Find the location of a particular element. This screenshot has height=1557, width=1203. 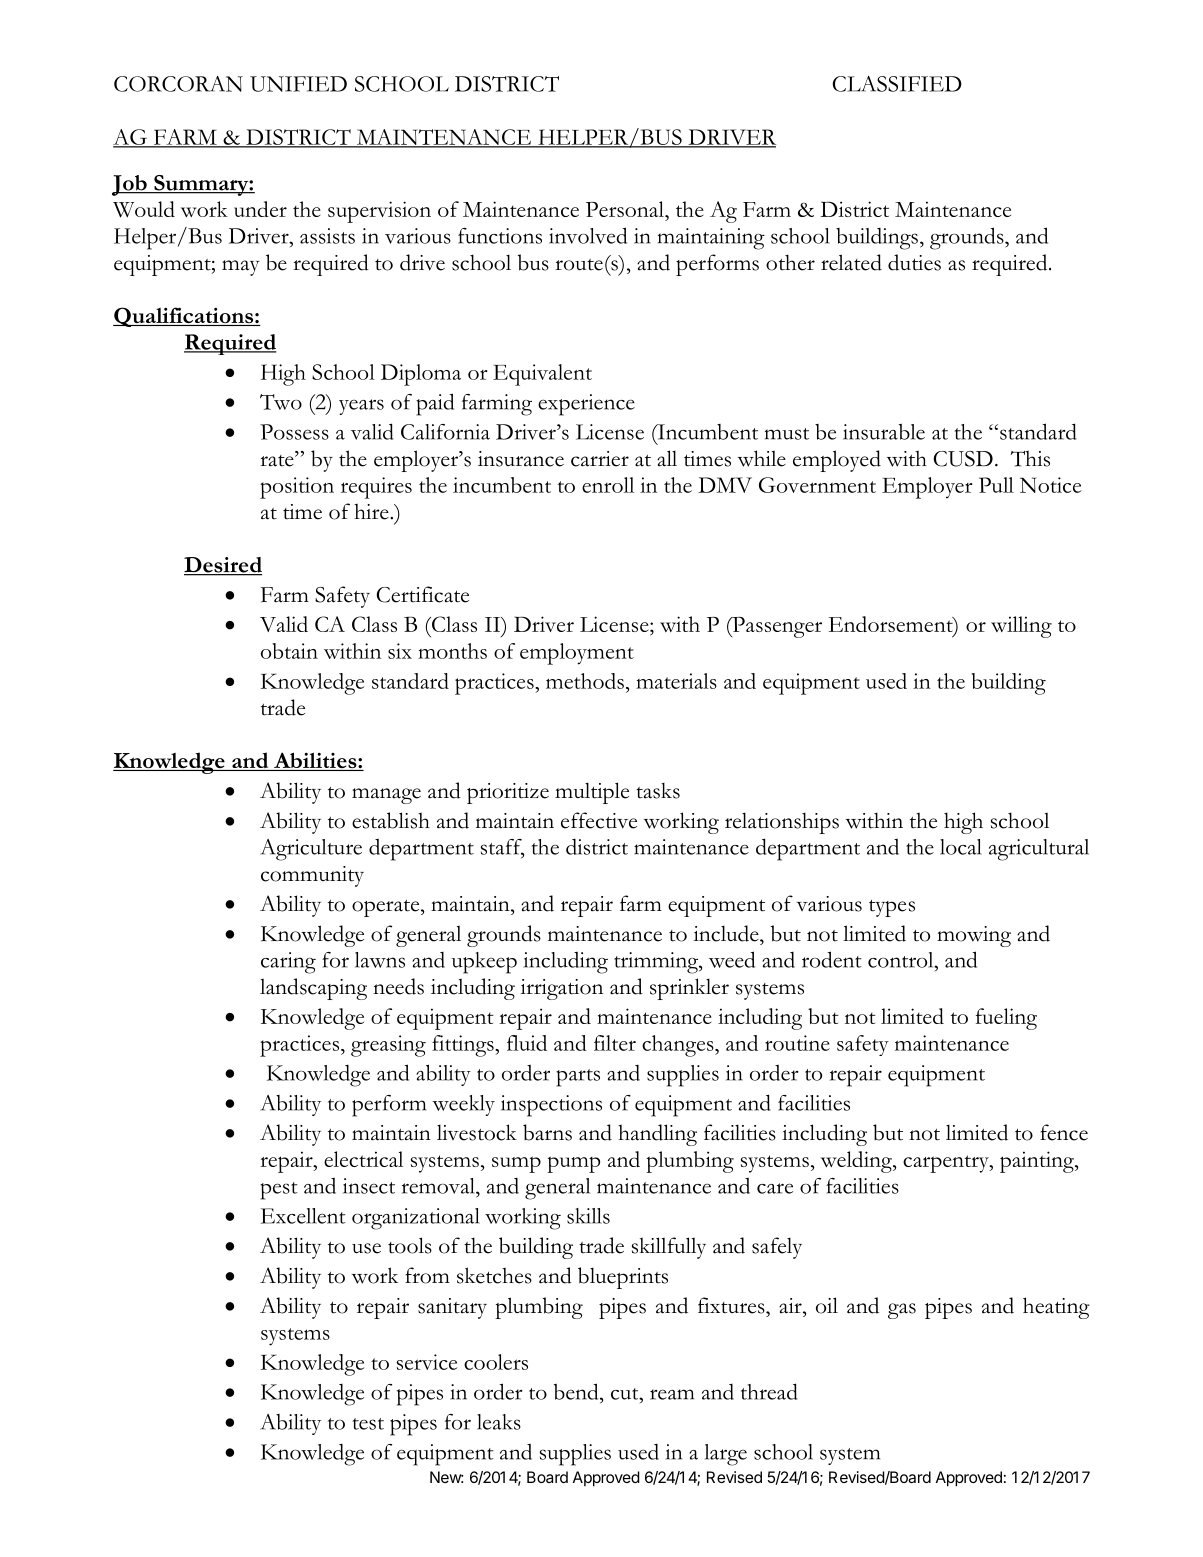

carpentry is located at coordinates (947, 1164).
